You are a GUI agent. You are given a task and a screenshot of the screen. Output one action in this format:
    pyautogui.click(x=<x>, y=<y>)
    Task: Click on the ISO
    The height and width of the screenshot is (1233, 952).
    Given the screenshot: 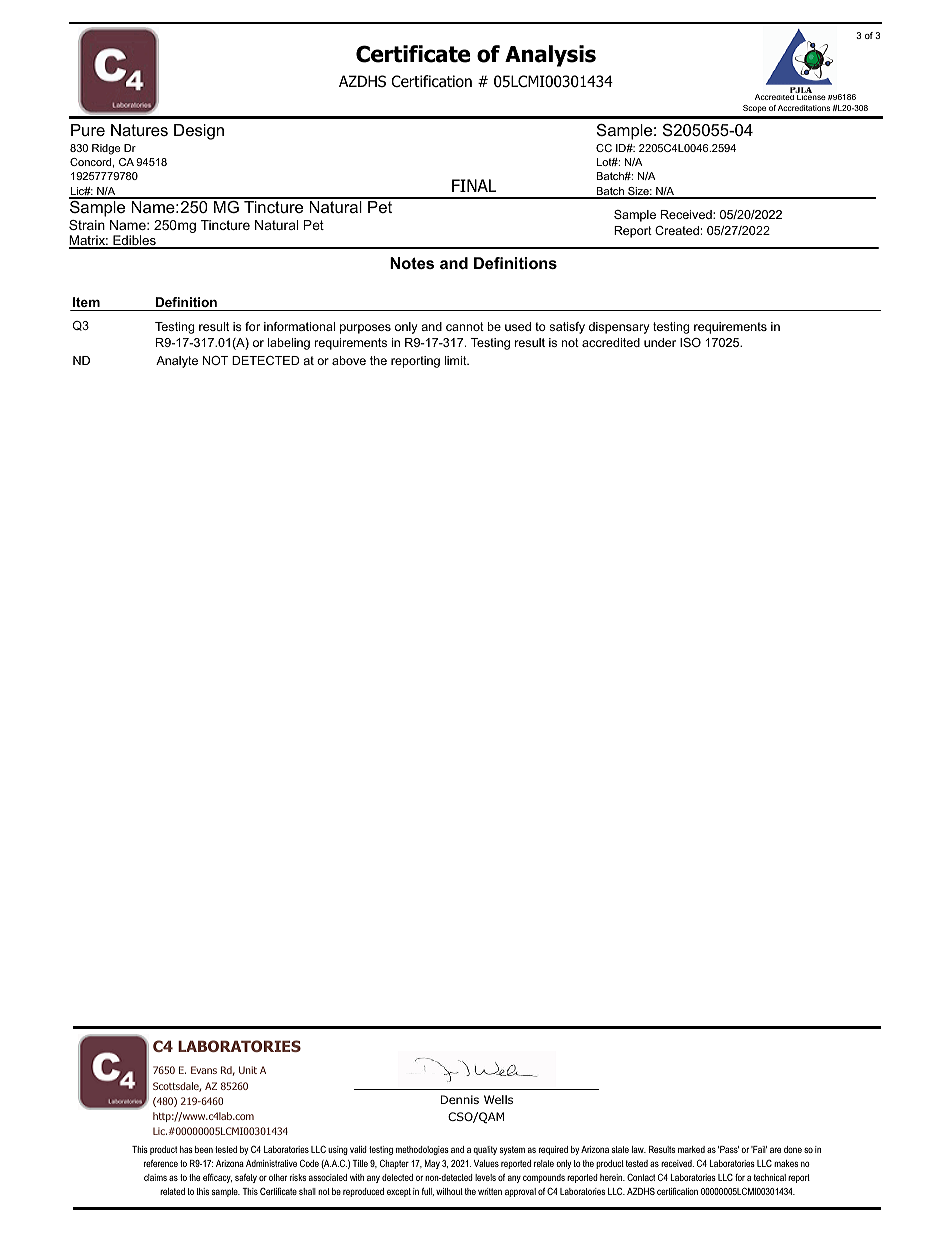 What is the action you would take?
    pyautogui.click(x=690, y=342)
